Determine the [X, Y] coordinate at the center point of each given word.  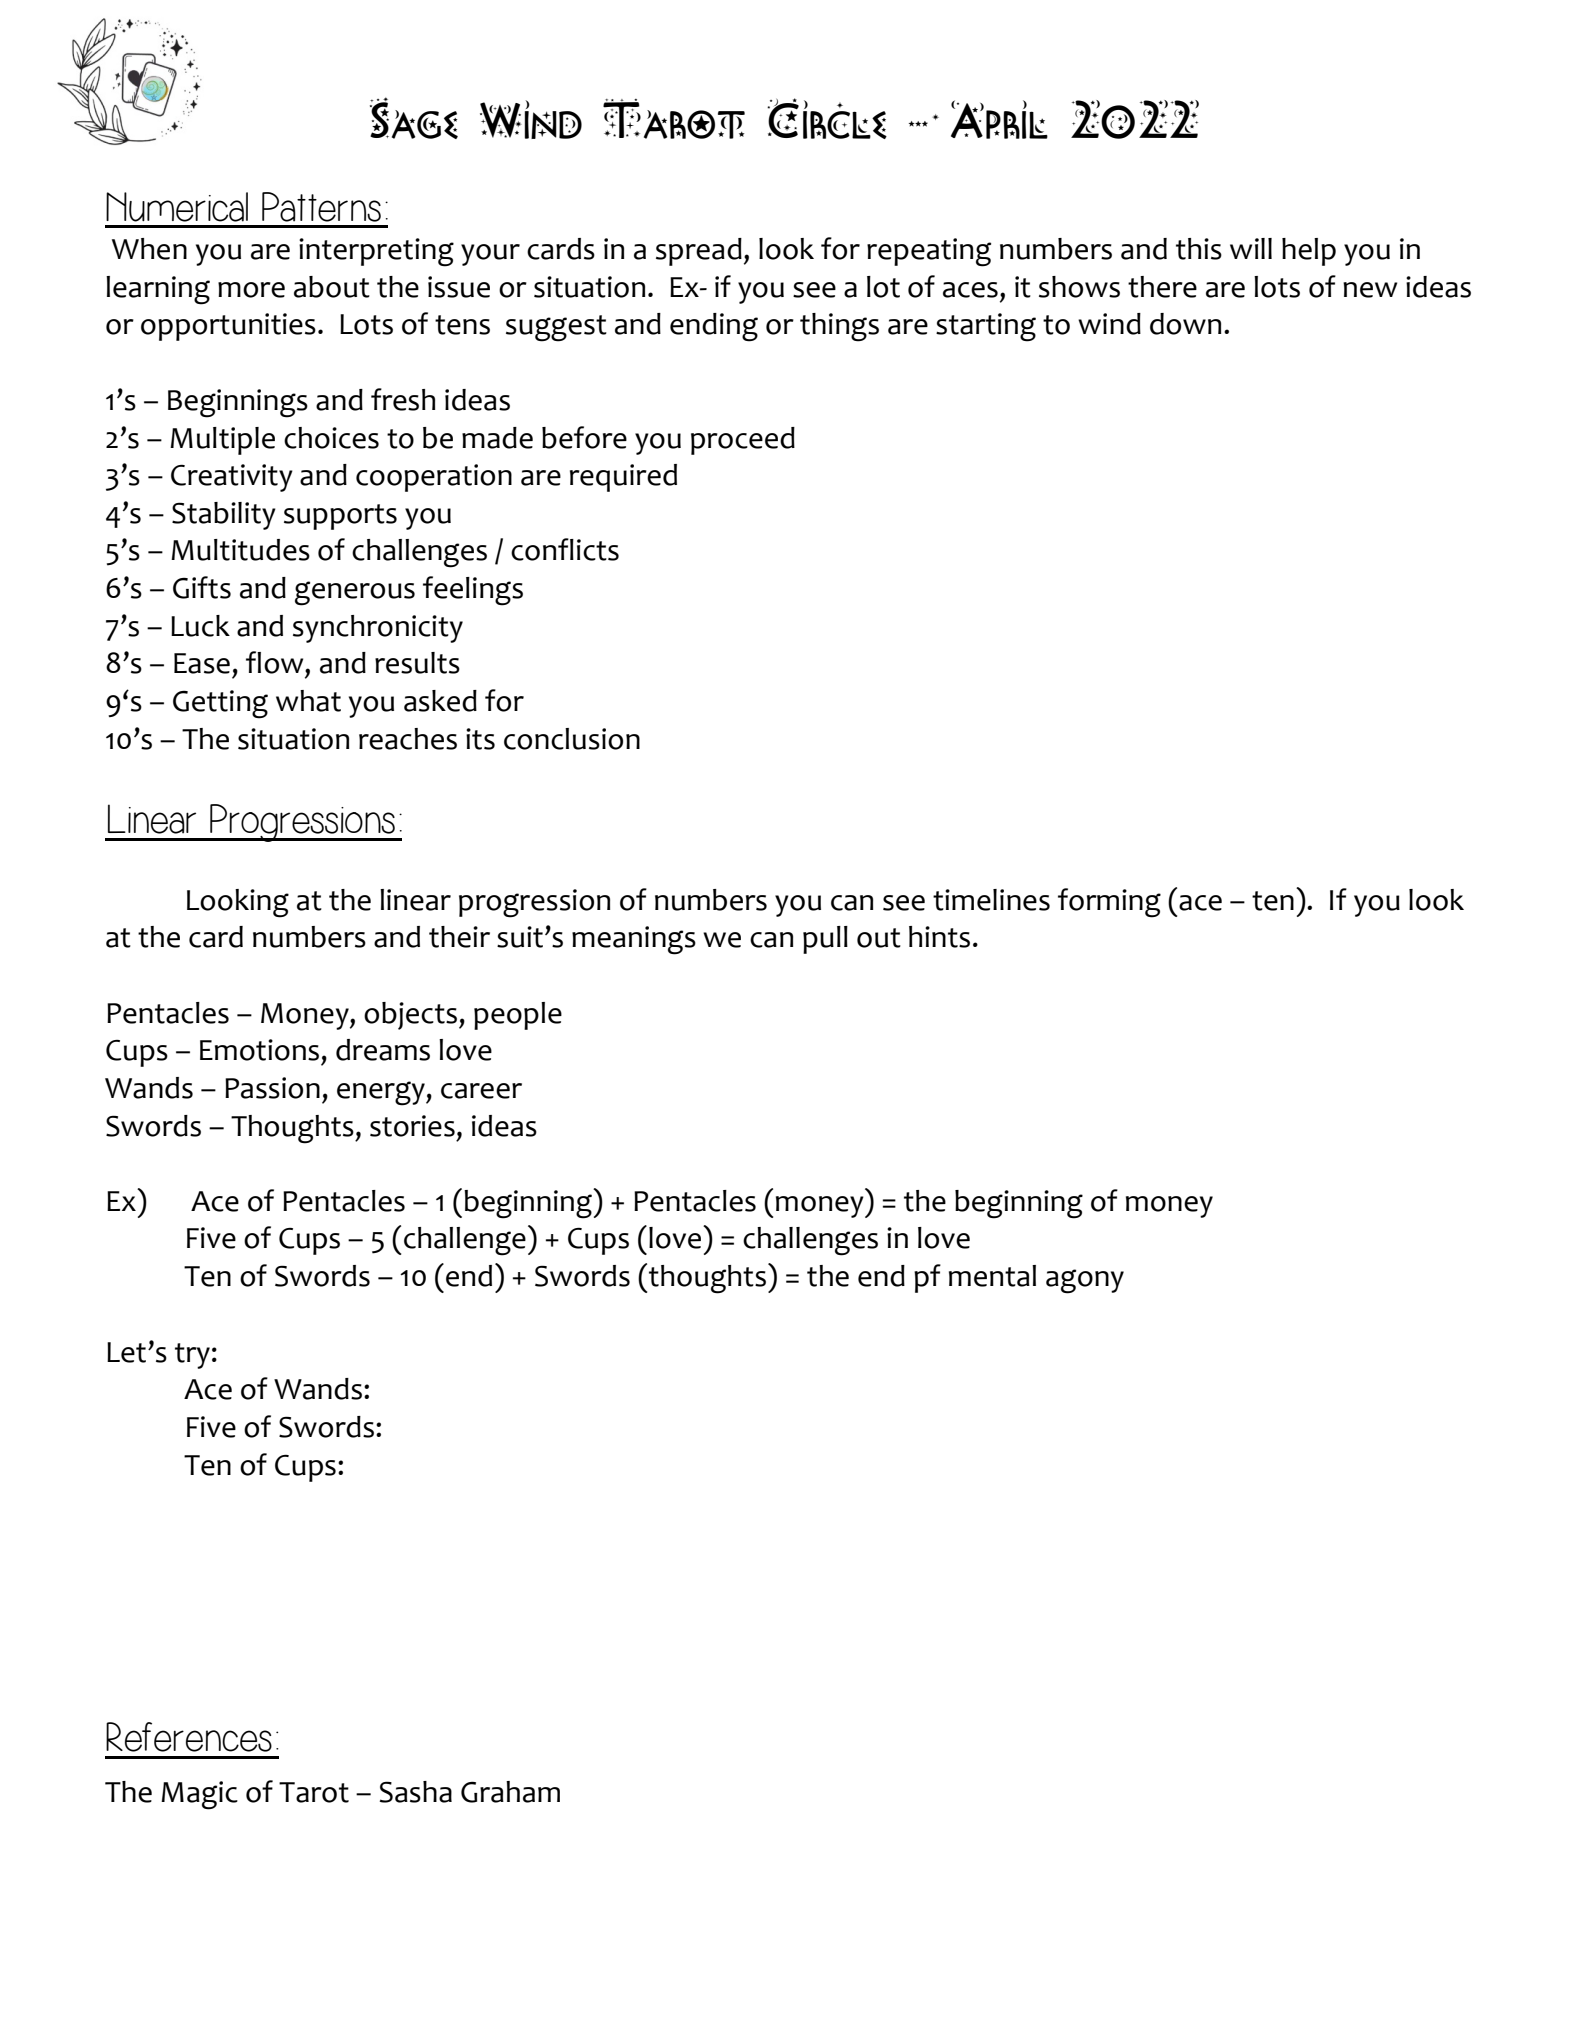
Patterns [321, 207]
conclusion [572, 739]
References [189, 1737]
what [308, 701]
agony [1085, 1281]
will [1251, 248]
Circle [827, 118]
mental [992, 1276]
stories [412, 1126]
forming [1109, 903]
